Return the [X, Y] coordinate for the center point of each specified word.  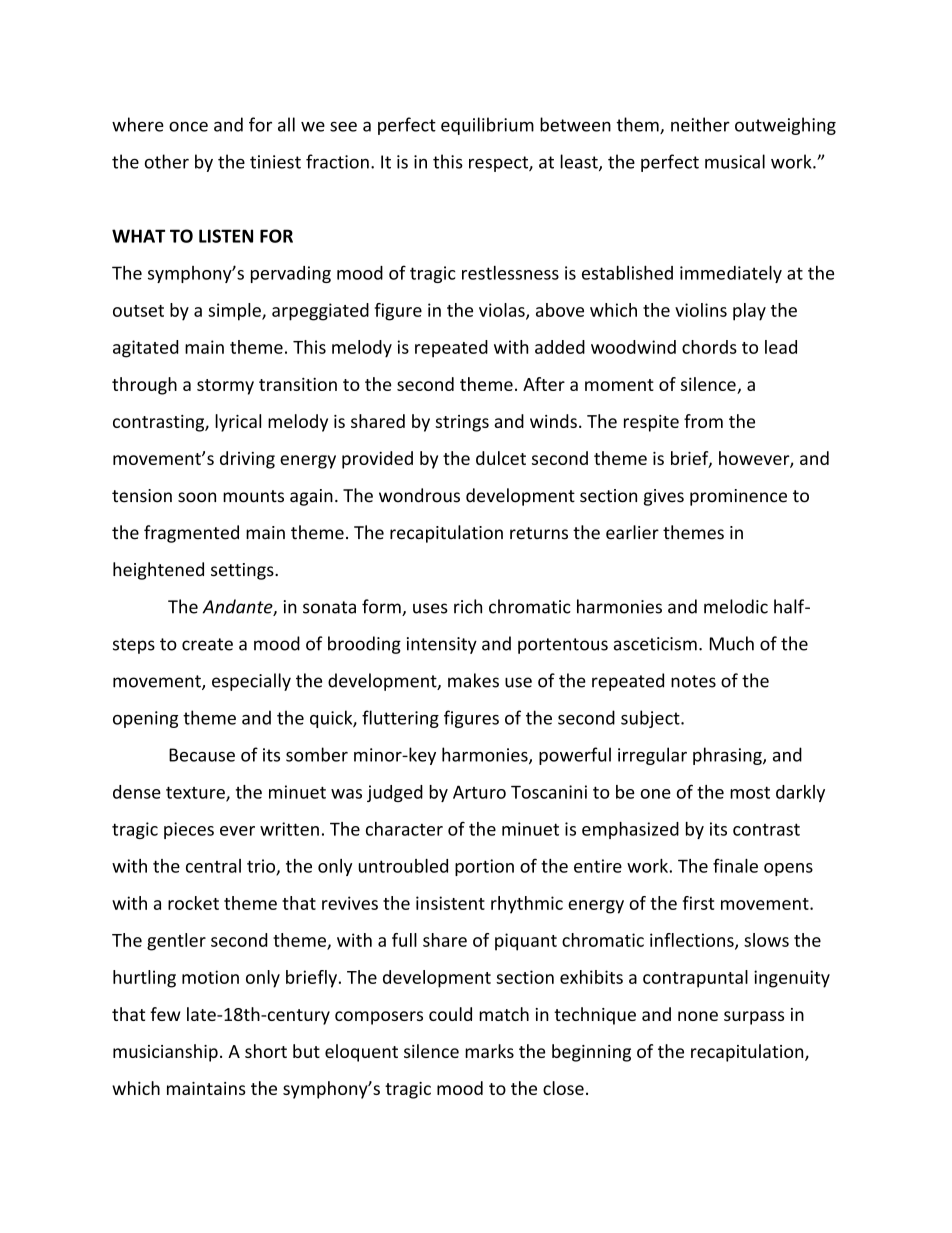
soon [197, 497]
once [188, 126]
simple [235, 312]
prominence [738, 497]
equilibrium [487, 126]
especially [251, 682]
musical [735, 161]
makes [473, 680]
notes [693, 681]
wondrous [419, 495]
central [213, 866]
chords [709, 347]
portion [484, 867]
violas [503, 311]
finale [735, 865]
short [266, 1051]
